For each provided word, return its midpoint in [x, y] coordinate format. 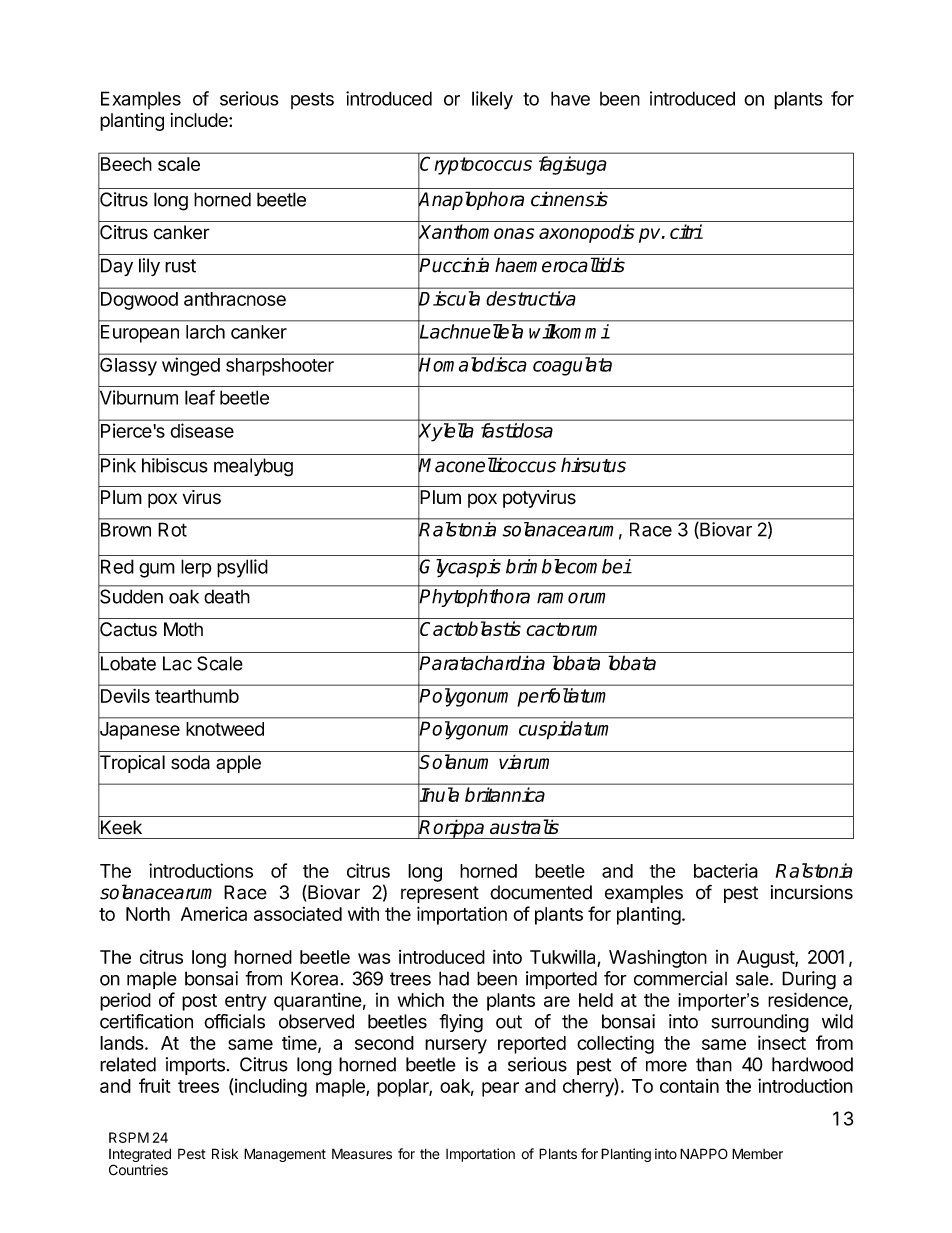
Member [757, 1154]
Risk [225, 1154]
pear [500, 1089]
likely [492, 100]
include [200, 120]
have [570, 98]
